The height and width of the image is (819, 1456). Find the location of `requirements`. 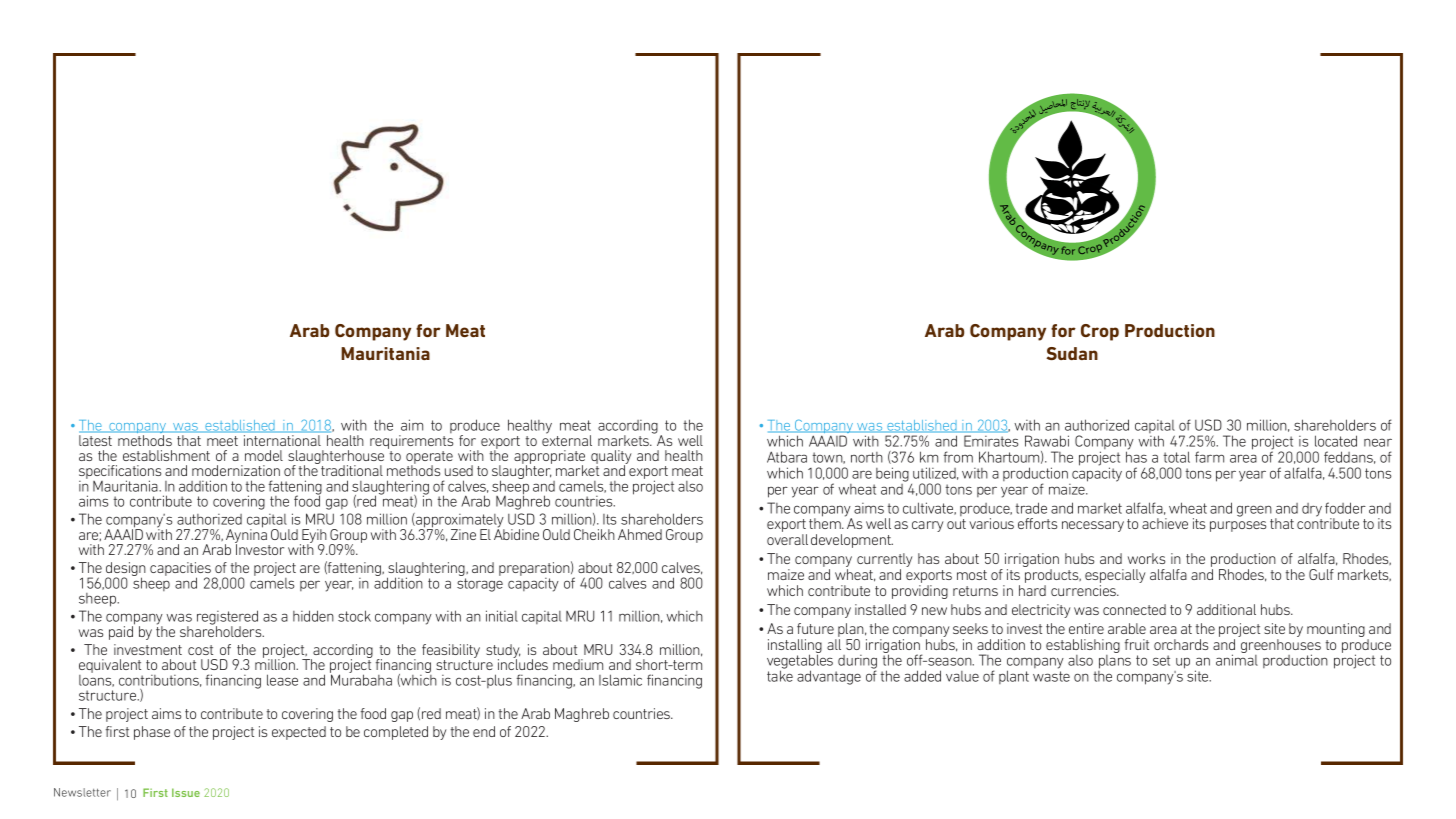

requirements is located at coordinates (411, 442).
